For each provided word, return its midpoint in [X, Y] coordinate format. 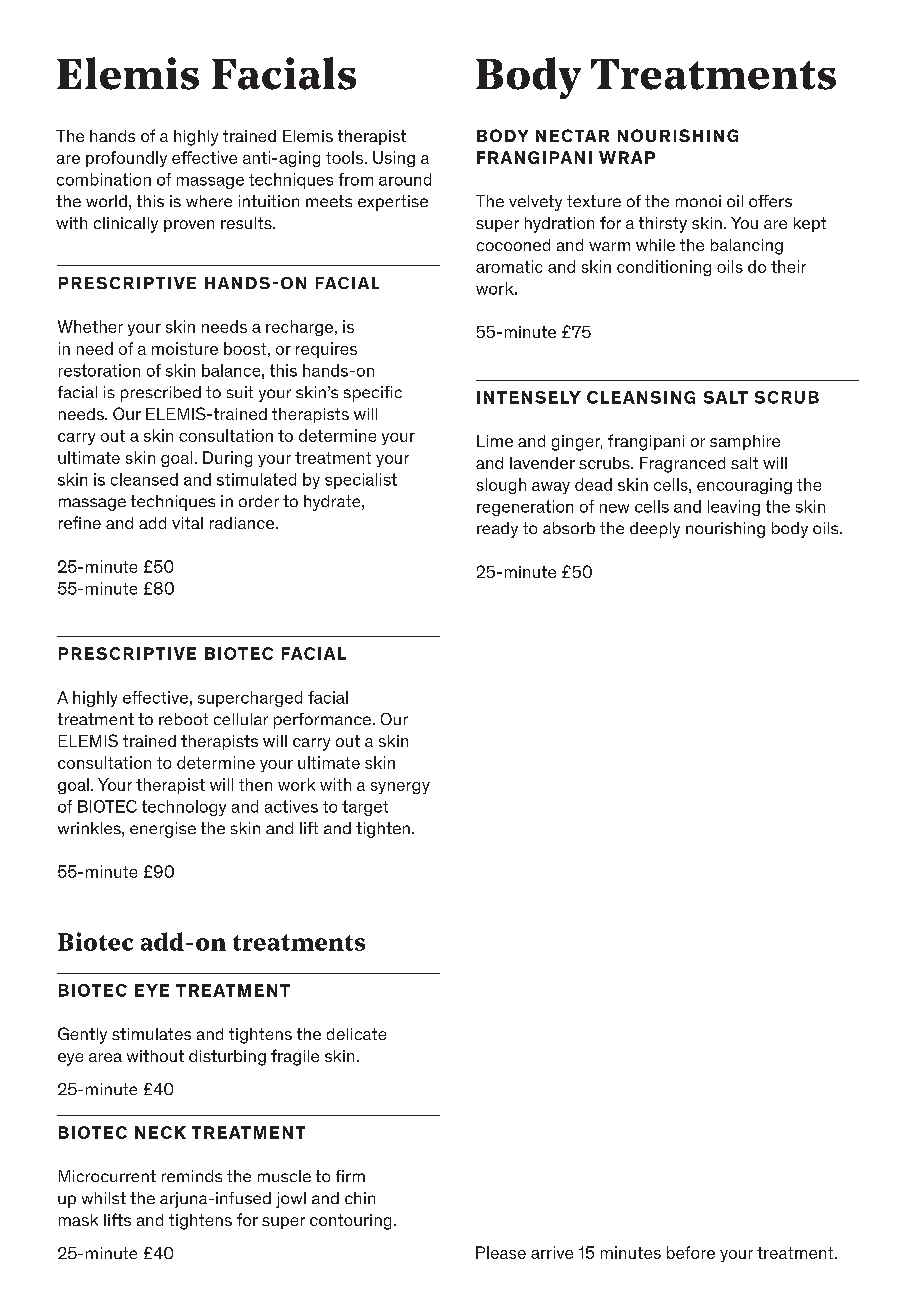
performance [322, 721]
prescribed [161, 394]
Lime [495, 441]
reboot [183, 719]
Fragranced [682, 465]
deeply [655, 530]
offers [770, 201]
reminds [192, 1176]
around [405, 179]
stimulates [151, 1034]
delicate [356, 1034]
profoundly [126, 159]
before [691, 1252]
